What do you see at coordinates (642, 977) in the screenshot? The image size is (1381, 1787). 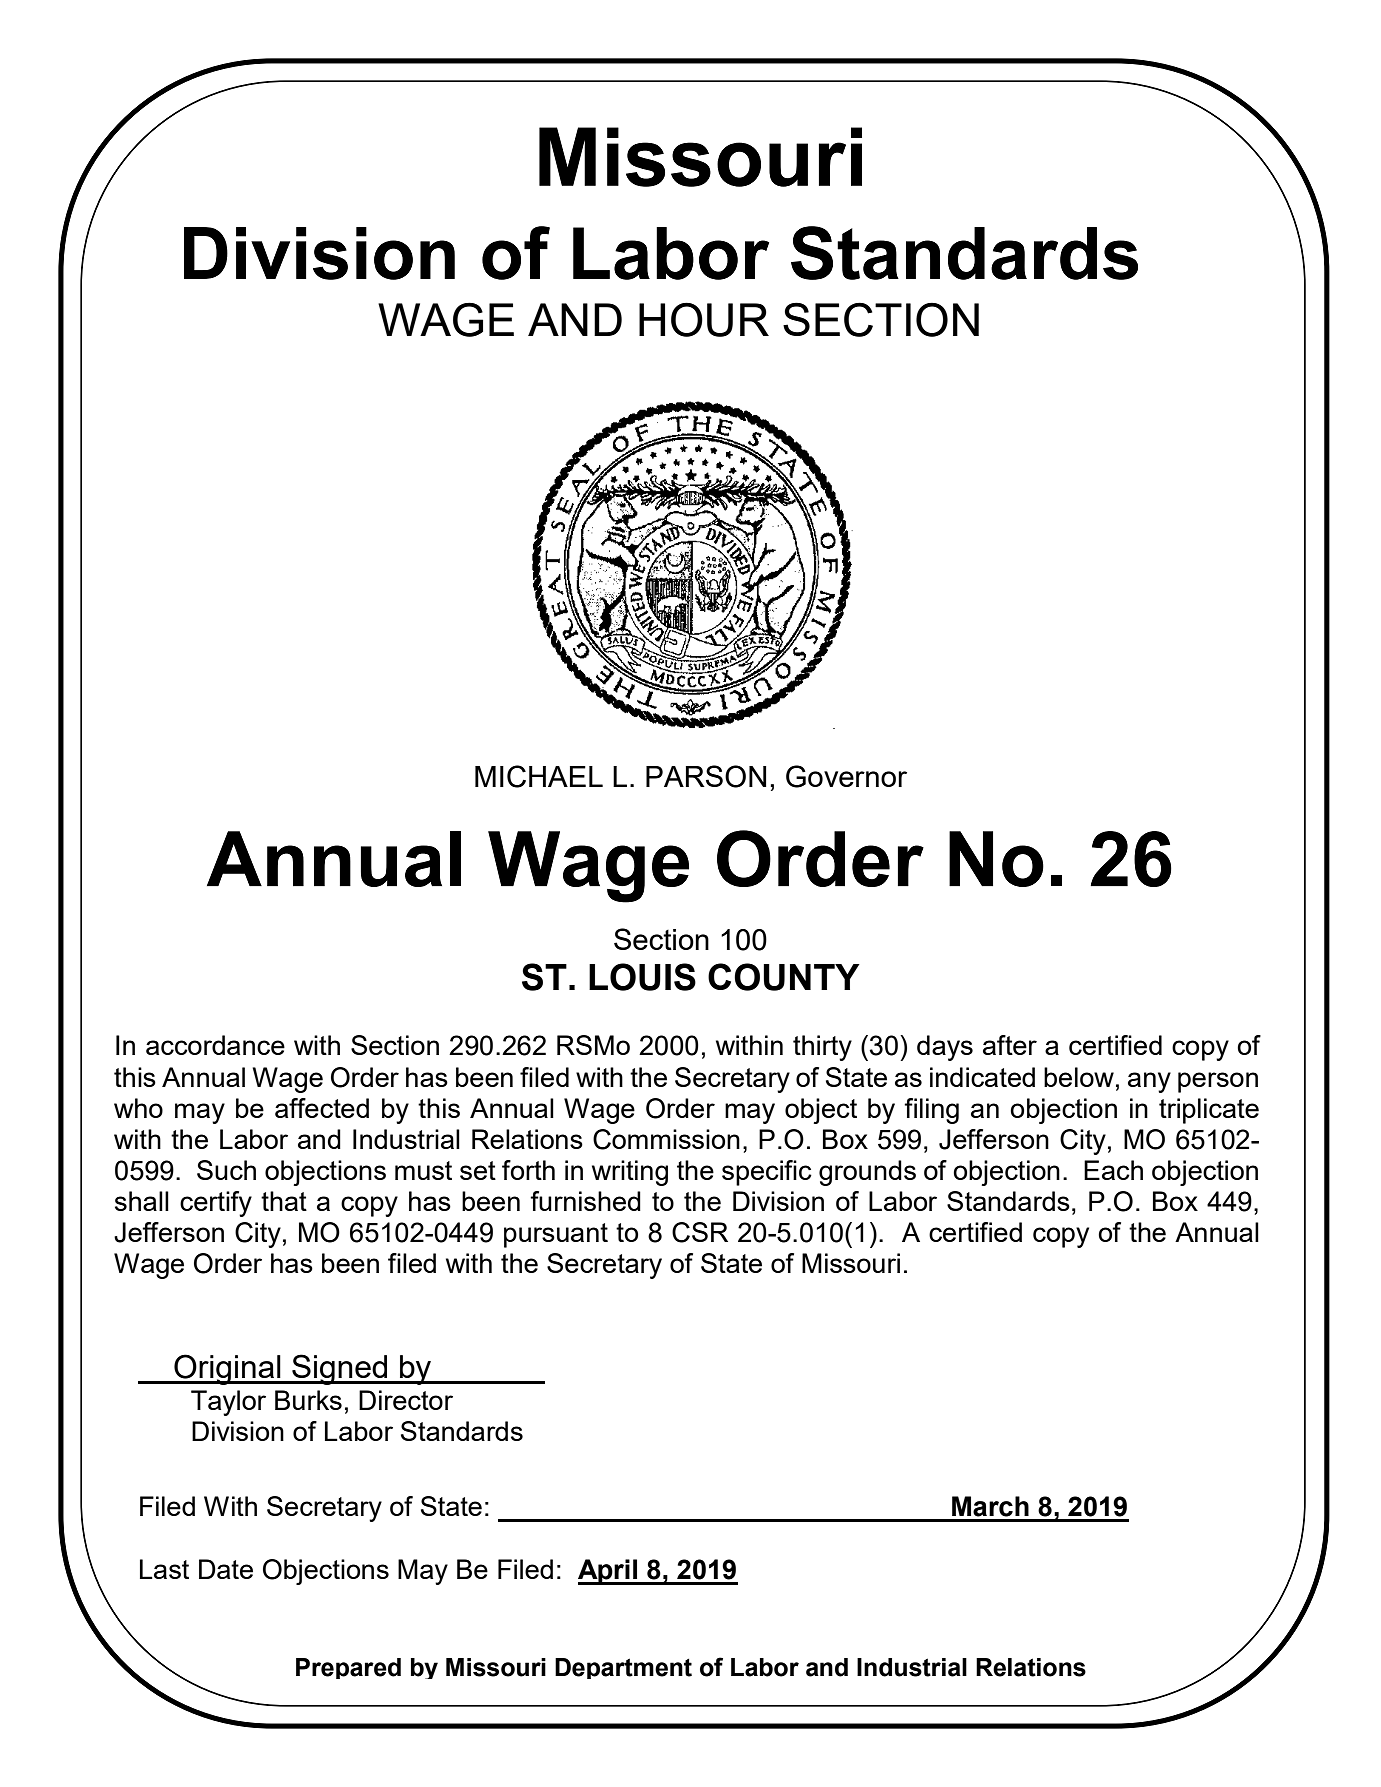 I see `LOUIS` at bounding box center [642, 977].
